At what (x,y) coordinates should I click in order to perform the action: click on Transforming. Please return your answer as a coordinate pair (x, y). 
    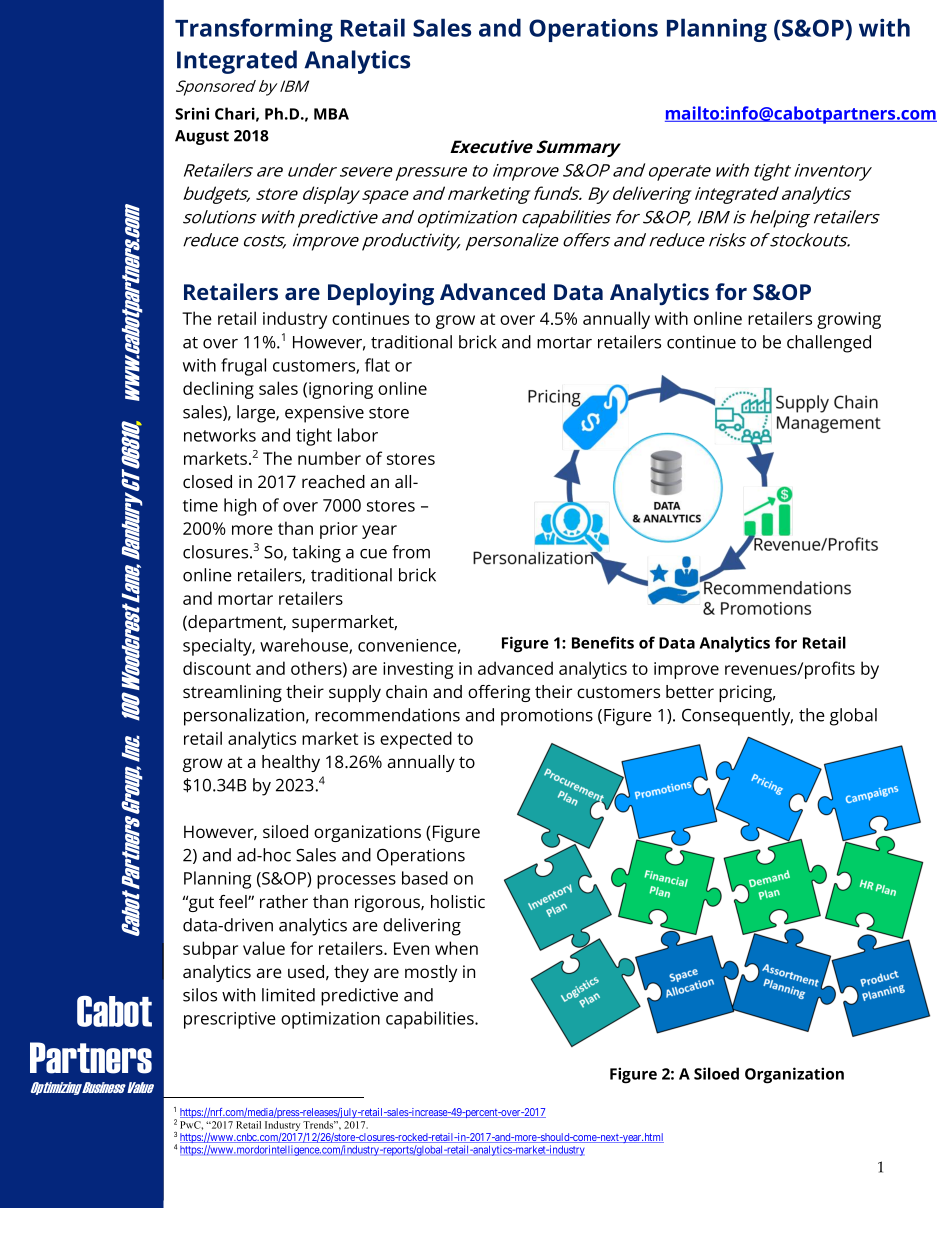
    Looking at the image, I should click on (254, 30).
